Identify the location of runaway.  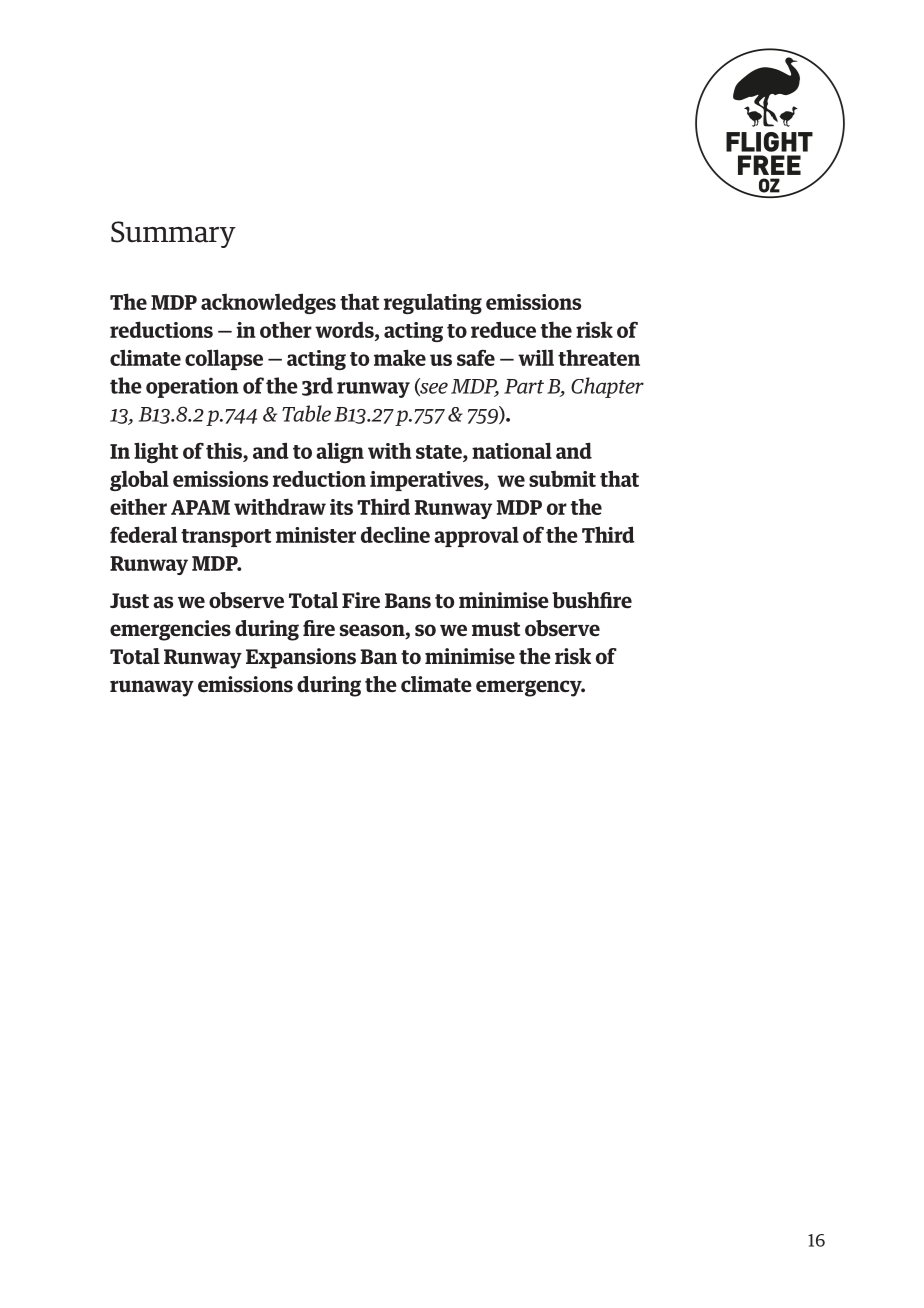
(152, 688).
